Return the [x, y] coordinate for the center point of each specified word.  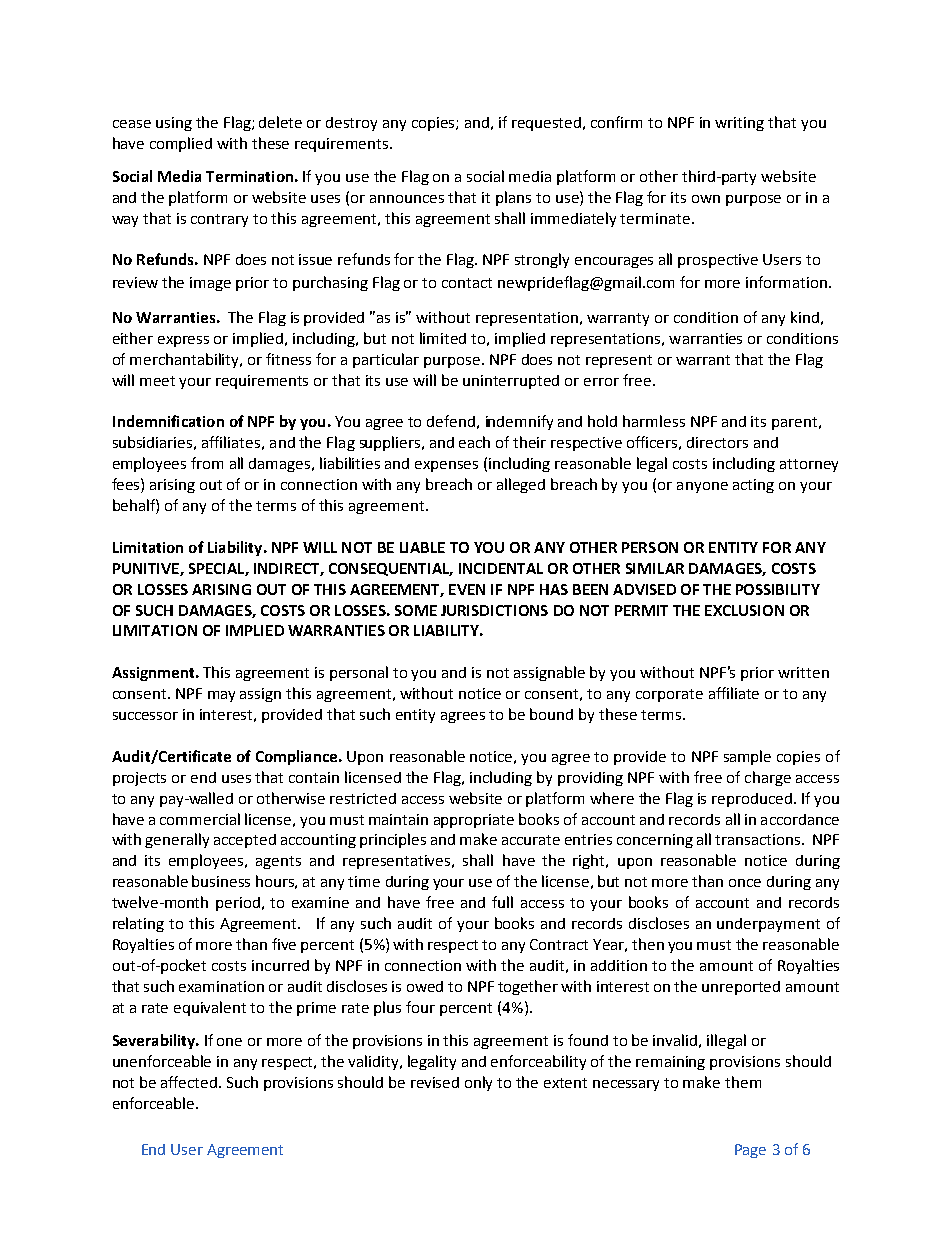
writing [739, 124]
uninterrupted [511, 382]
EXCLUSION [744, 610]
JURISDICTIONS [494, 610]
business [221, 881]
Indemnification [168, 421]
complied [181, 144]
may [221, 696]
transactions [759, 839]
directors [717, 442]
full [502, 902]
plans [513, 198]
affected [190, 1082]
